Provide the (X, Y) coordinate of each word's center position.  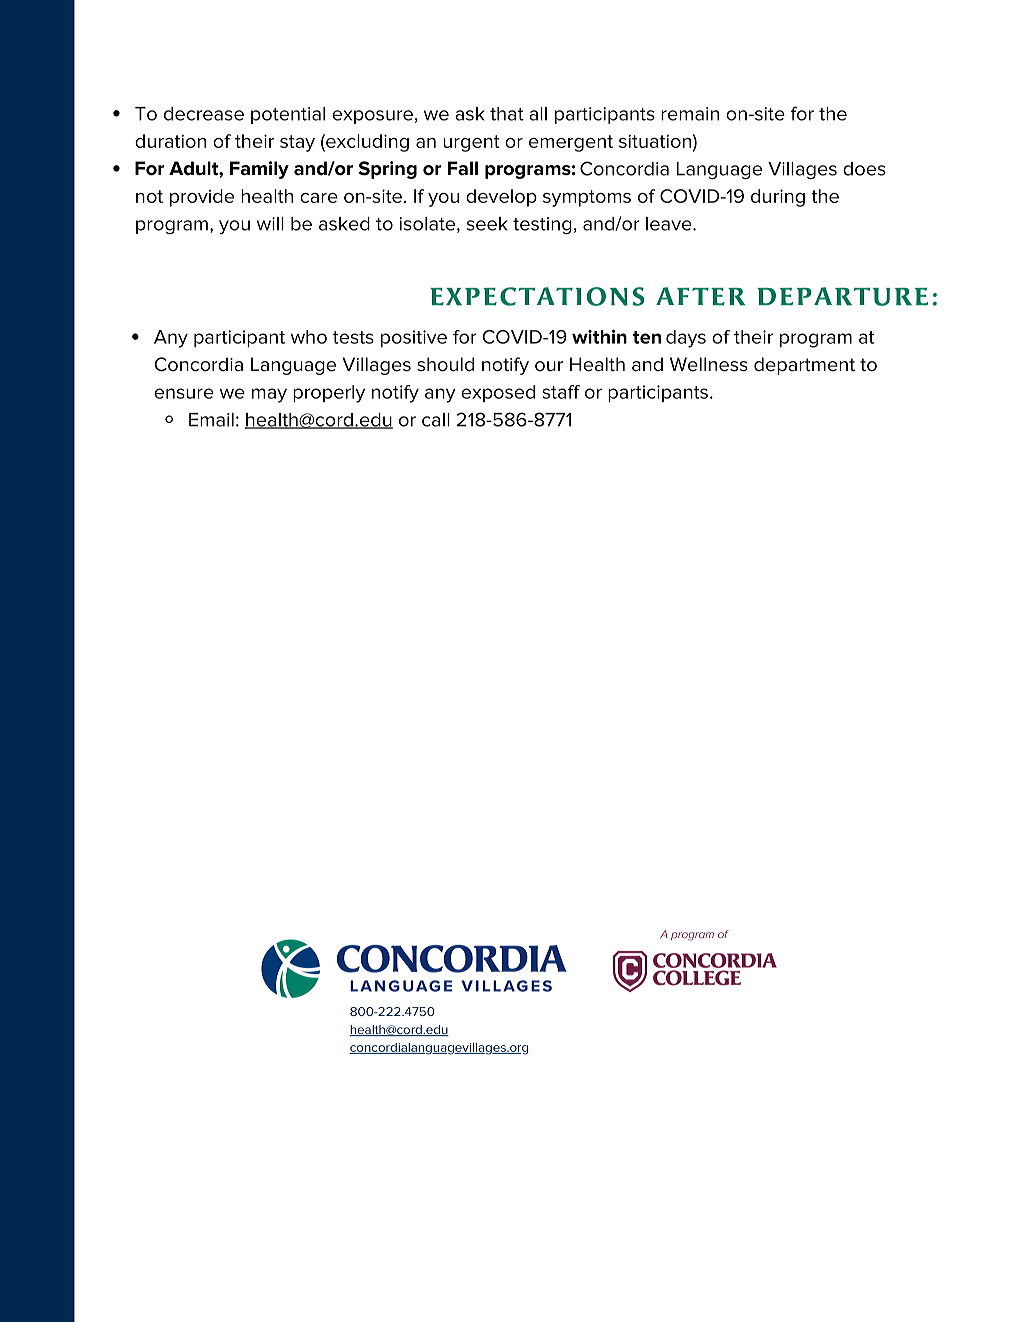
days (686, 339)
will (270, 224)
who (309, 337)
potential (288, 115)
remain (690, 114)
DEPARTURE (842, 296)
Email (211, 420)
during (778, 198)
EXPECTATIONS (537, 296)
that (507, 114)
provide (202, 198)
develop (501, 198)
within (599, 337)
